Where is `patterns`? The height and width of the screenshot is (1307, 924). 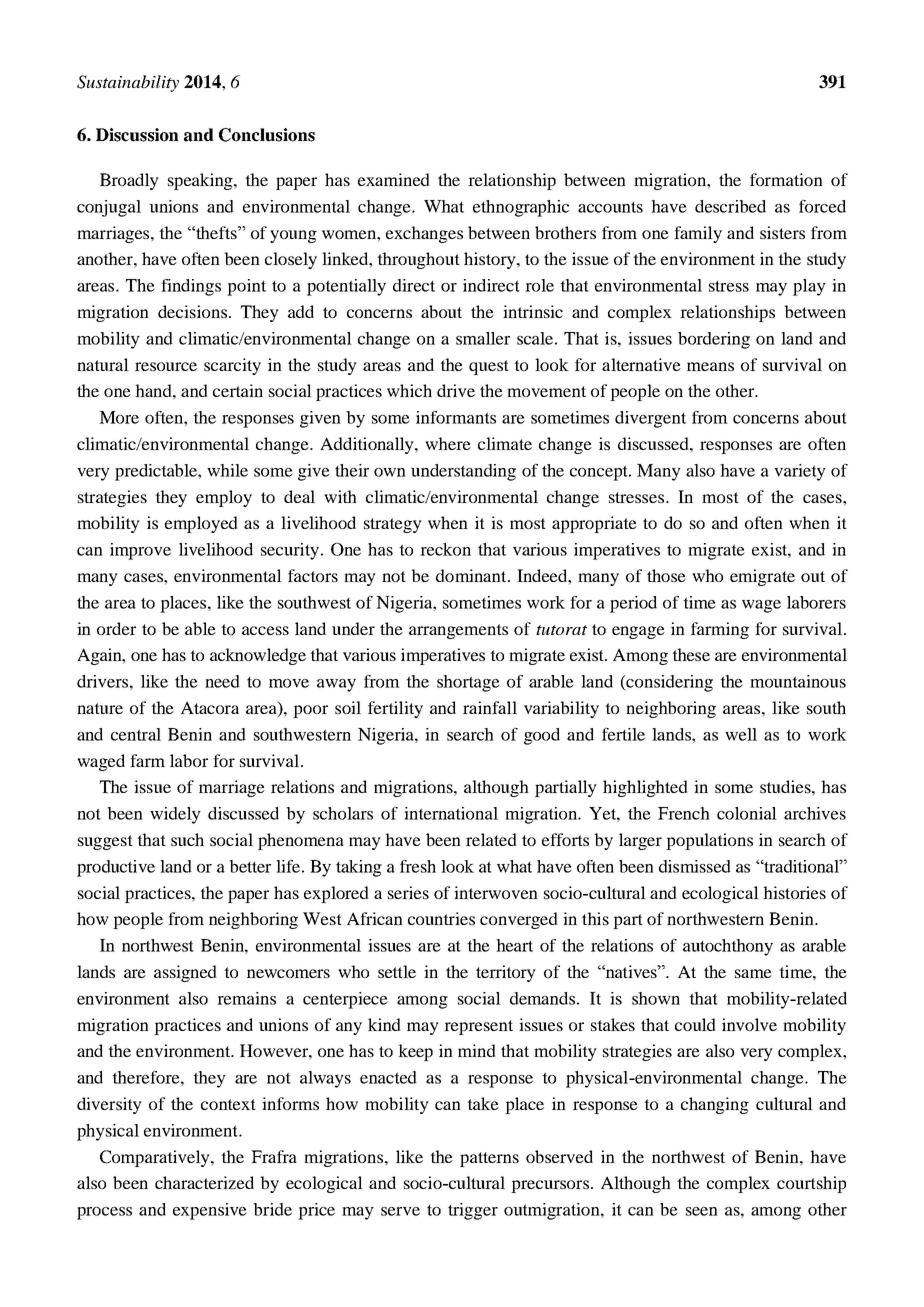 patterns is located at coordinates (489, 1159).
